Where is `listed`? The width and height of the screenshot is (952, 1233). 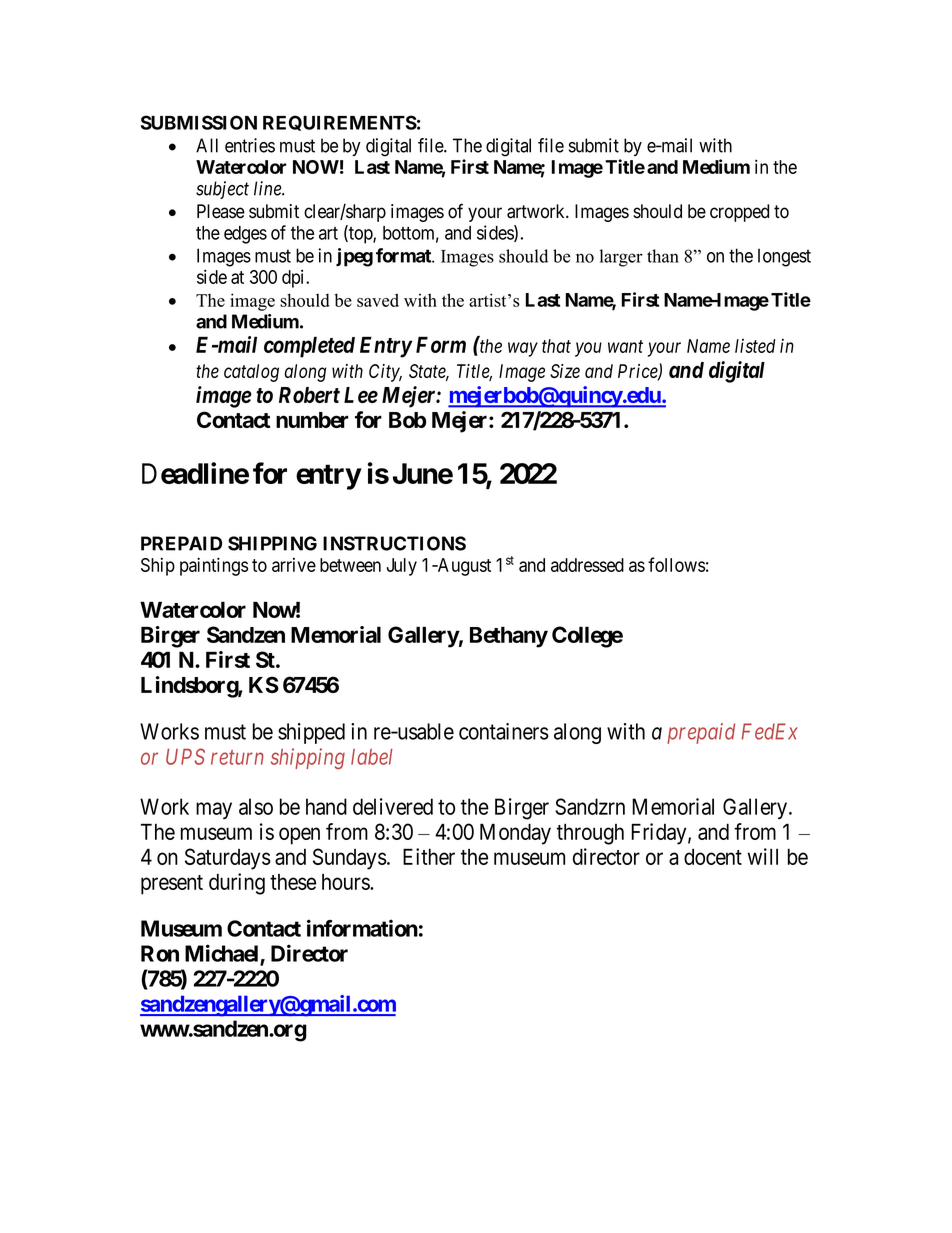
listed is located at coordinates (755, 346).
